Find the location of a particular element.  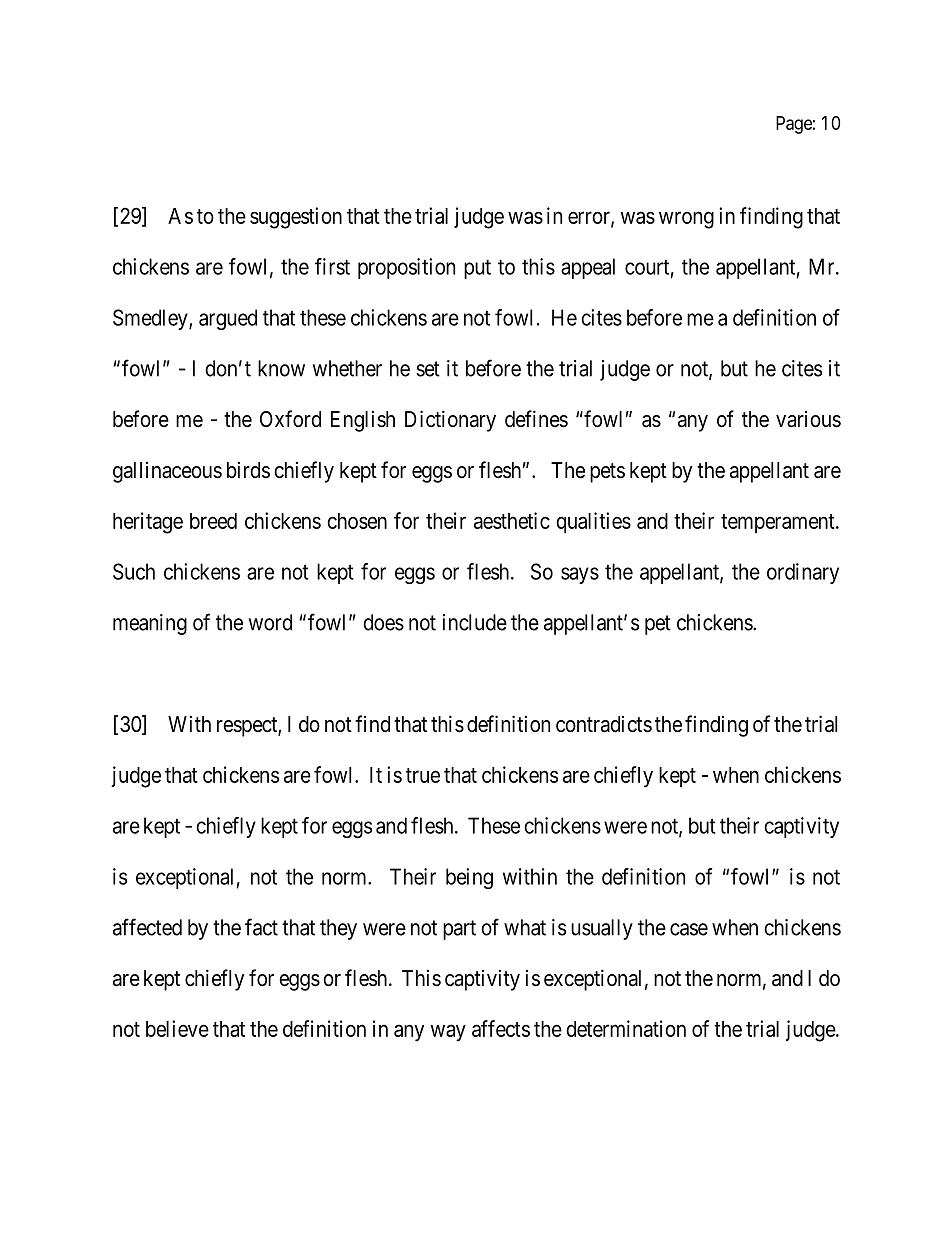

case is located at coordinates (689, 929).
